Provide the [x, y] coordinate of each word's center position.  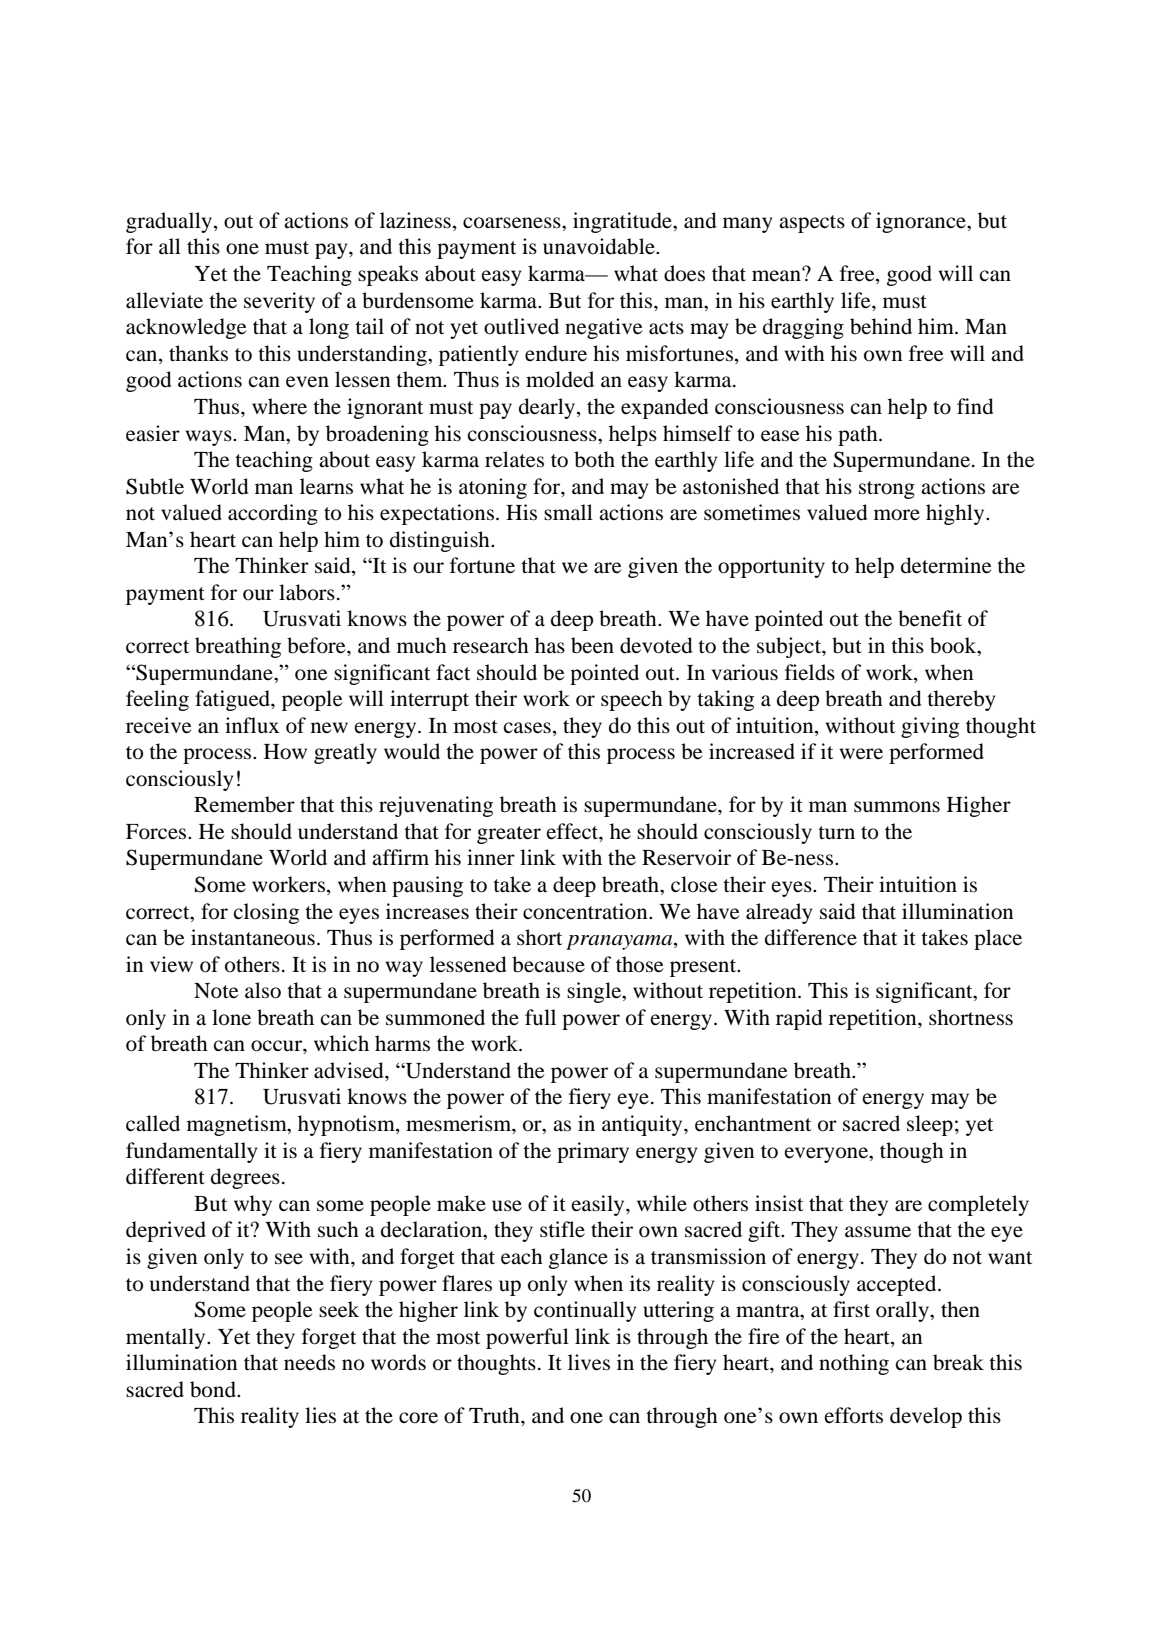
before [317, 645]
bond [214, 1389]
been [592, 645]
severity [279, 302]
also [263, 990]
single [595, 992]
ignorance [922, 222]
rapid [799, 1019]
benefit [930, 618]
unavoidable [600, 246]
